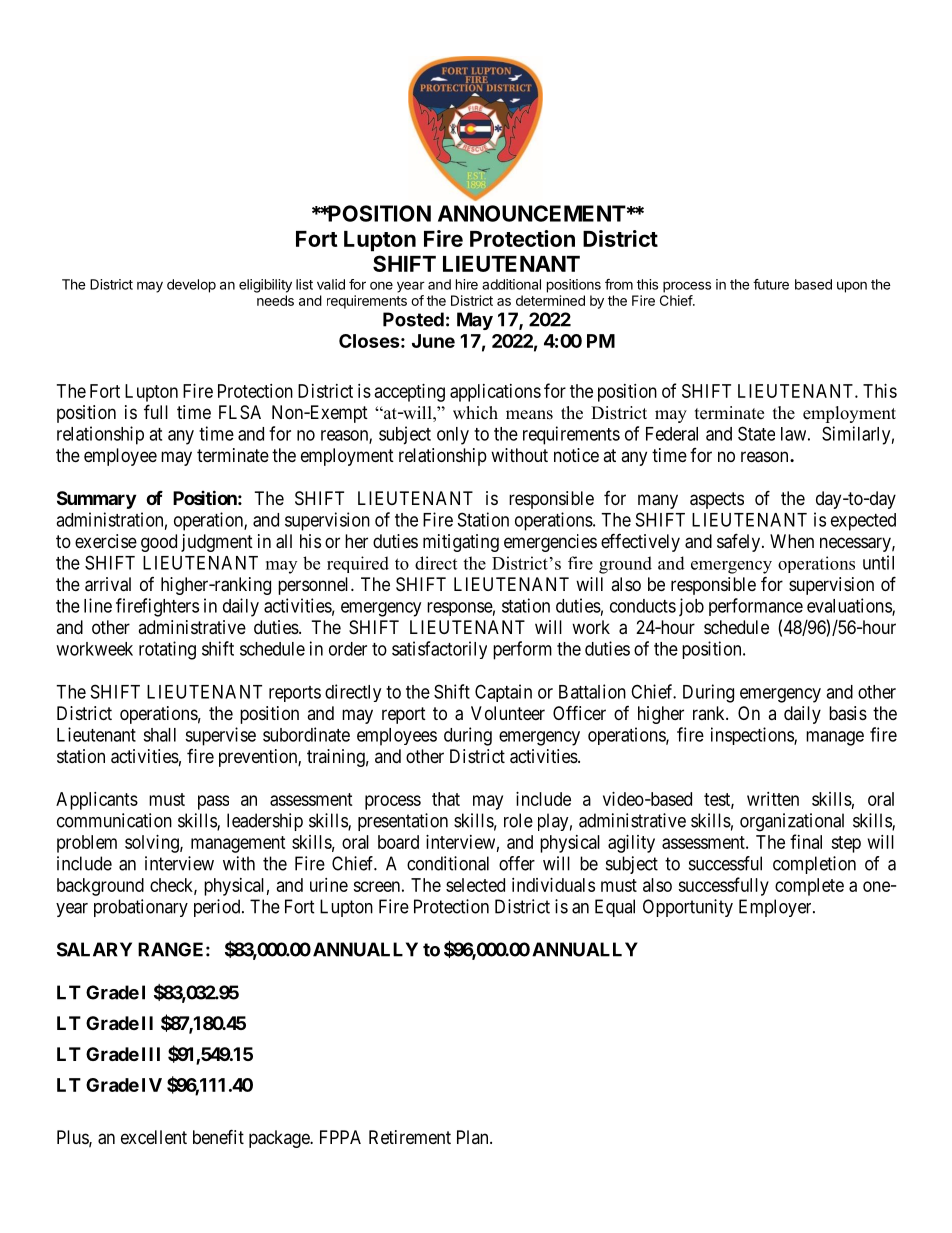 Image resolution: width=952 pixels, height=1233 pixels. What do you see at coordinates (154, 1137) in the screenshot?
I see `excellent` at bounding box center [154, 1137].
